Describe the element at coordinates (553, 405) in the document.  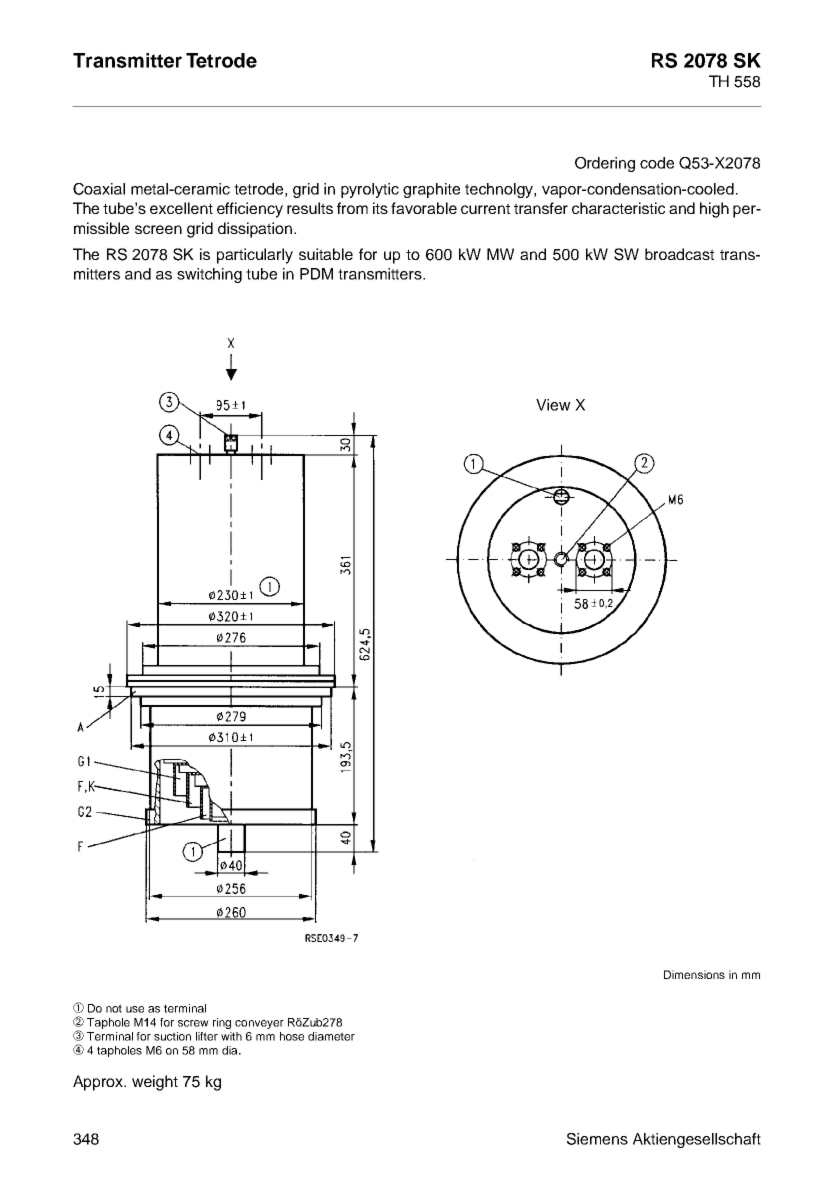
I see `View` at that location.
